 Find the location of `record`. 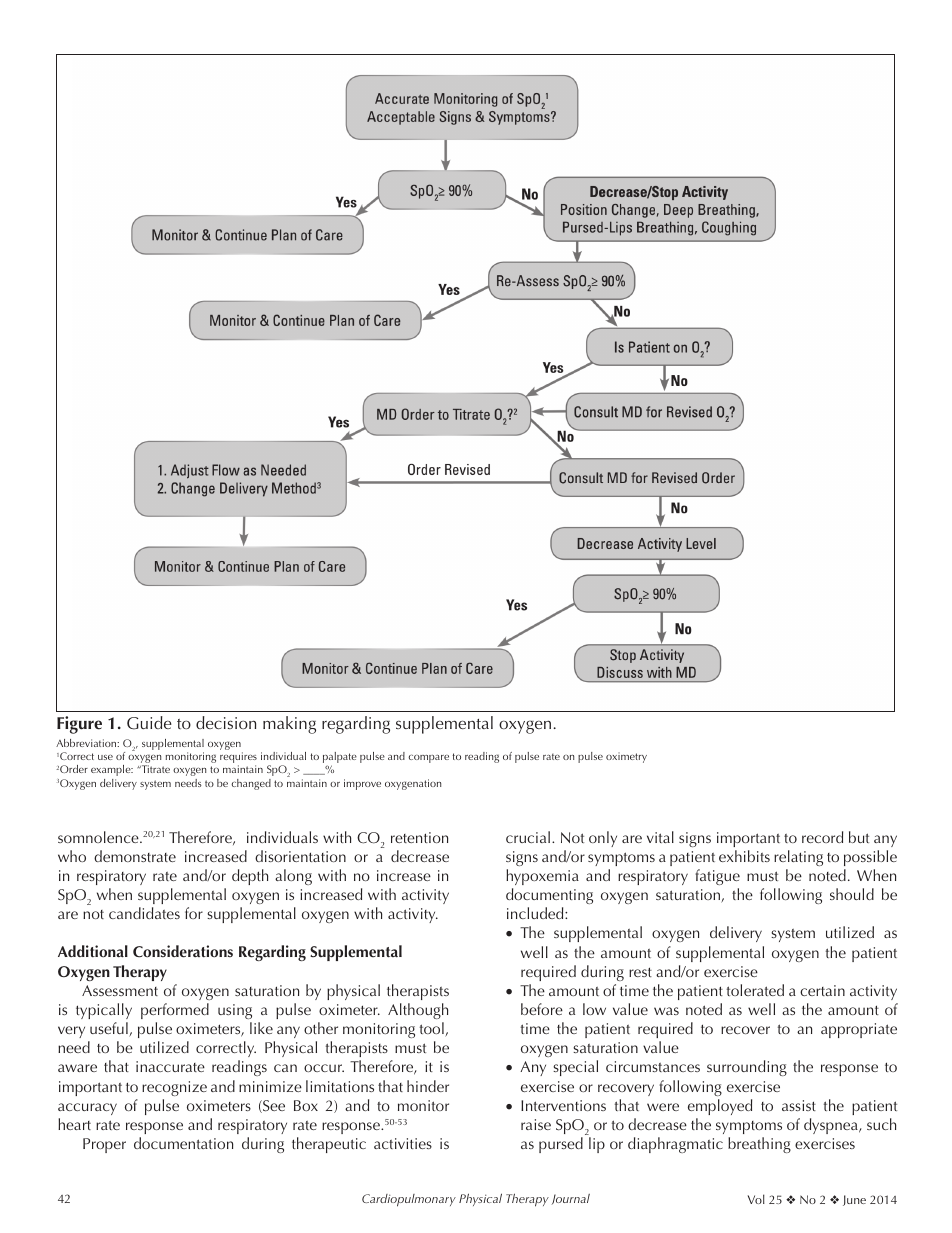

record is located at coordinates (822, 837).
